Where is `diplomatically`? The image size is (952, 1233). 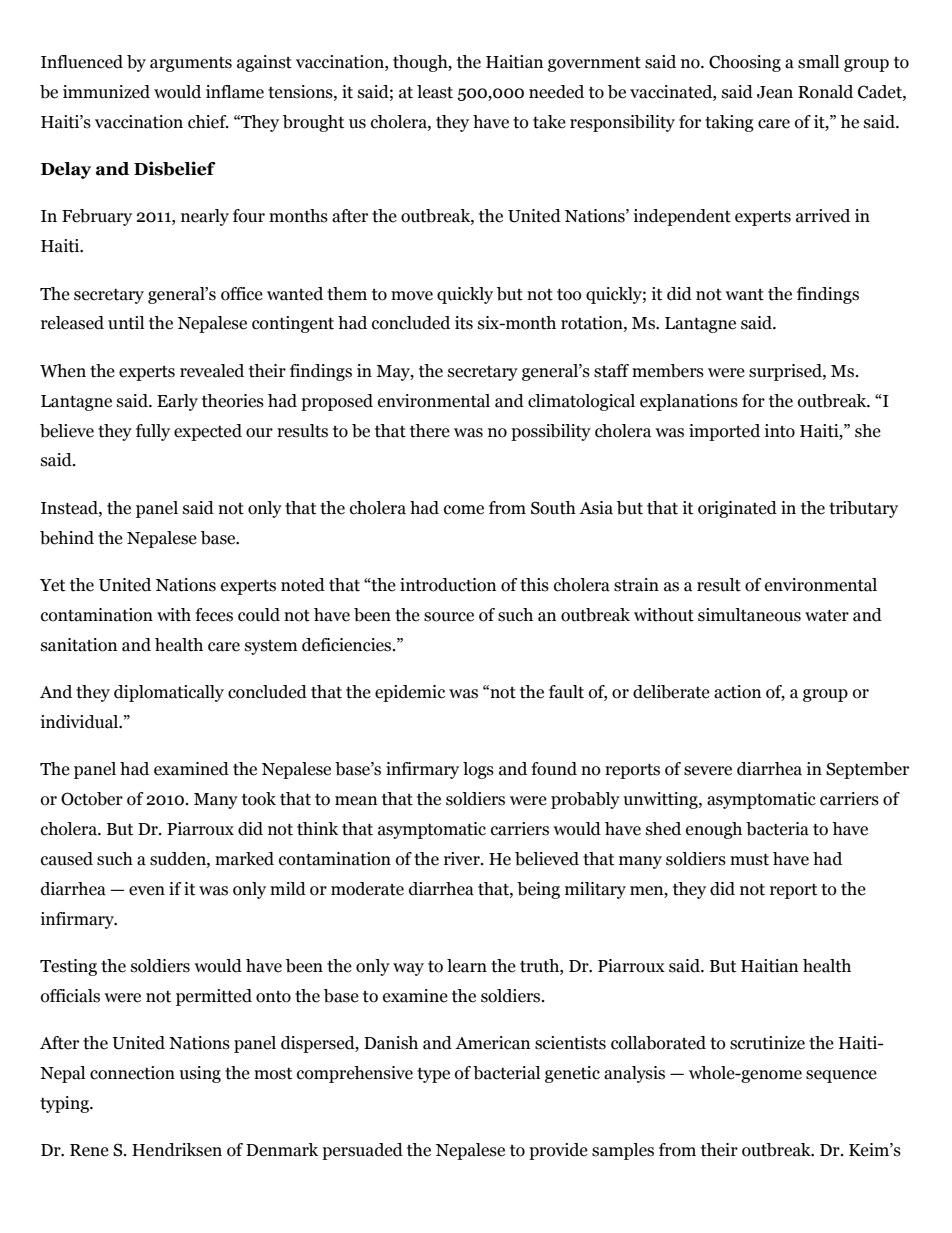 diplomatically is located at coordinates (169, 693).
